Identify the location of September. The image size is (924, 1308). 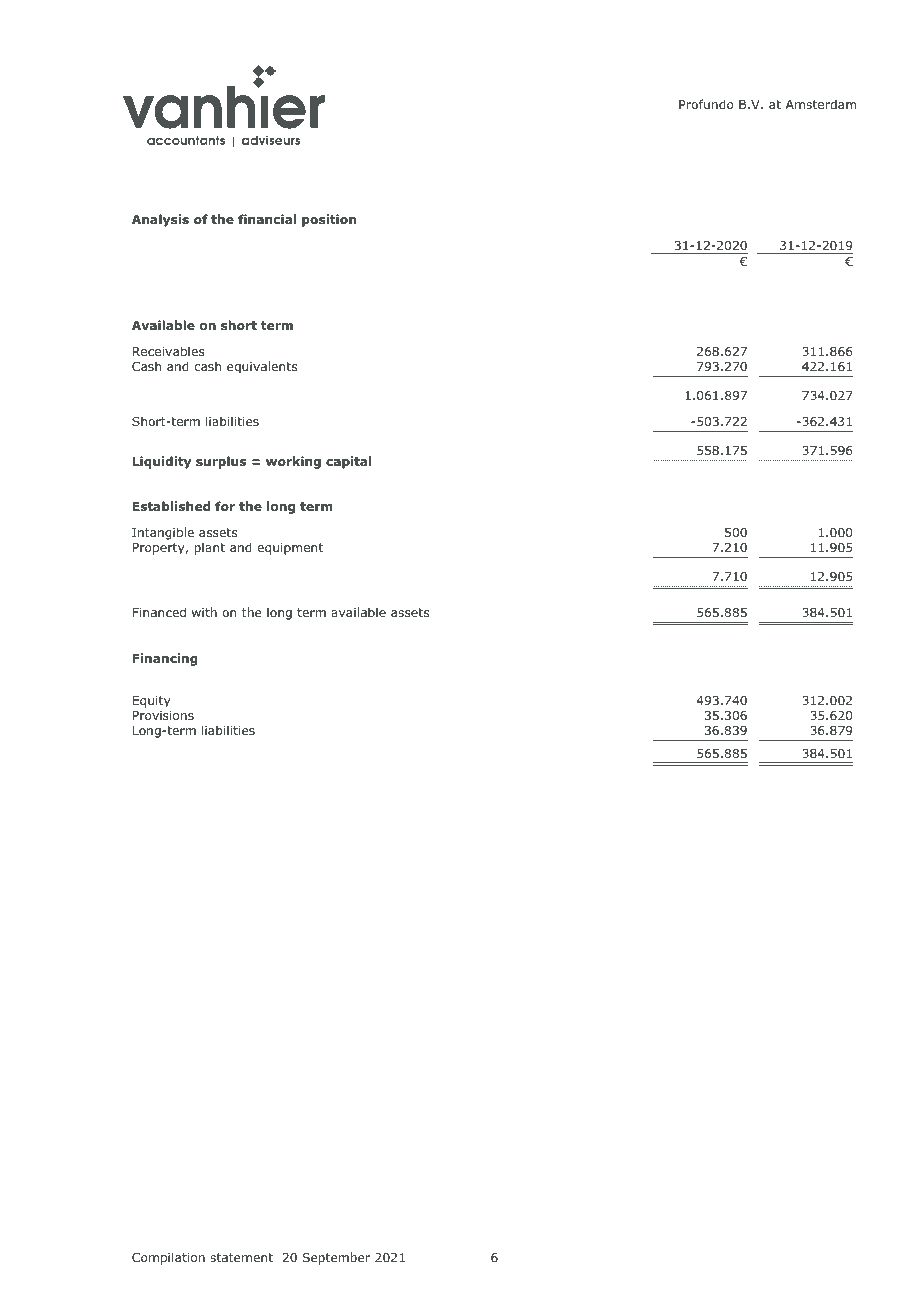
(336, 1258).
